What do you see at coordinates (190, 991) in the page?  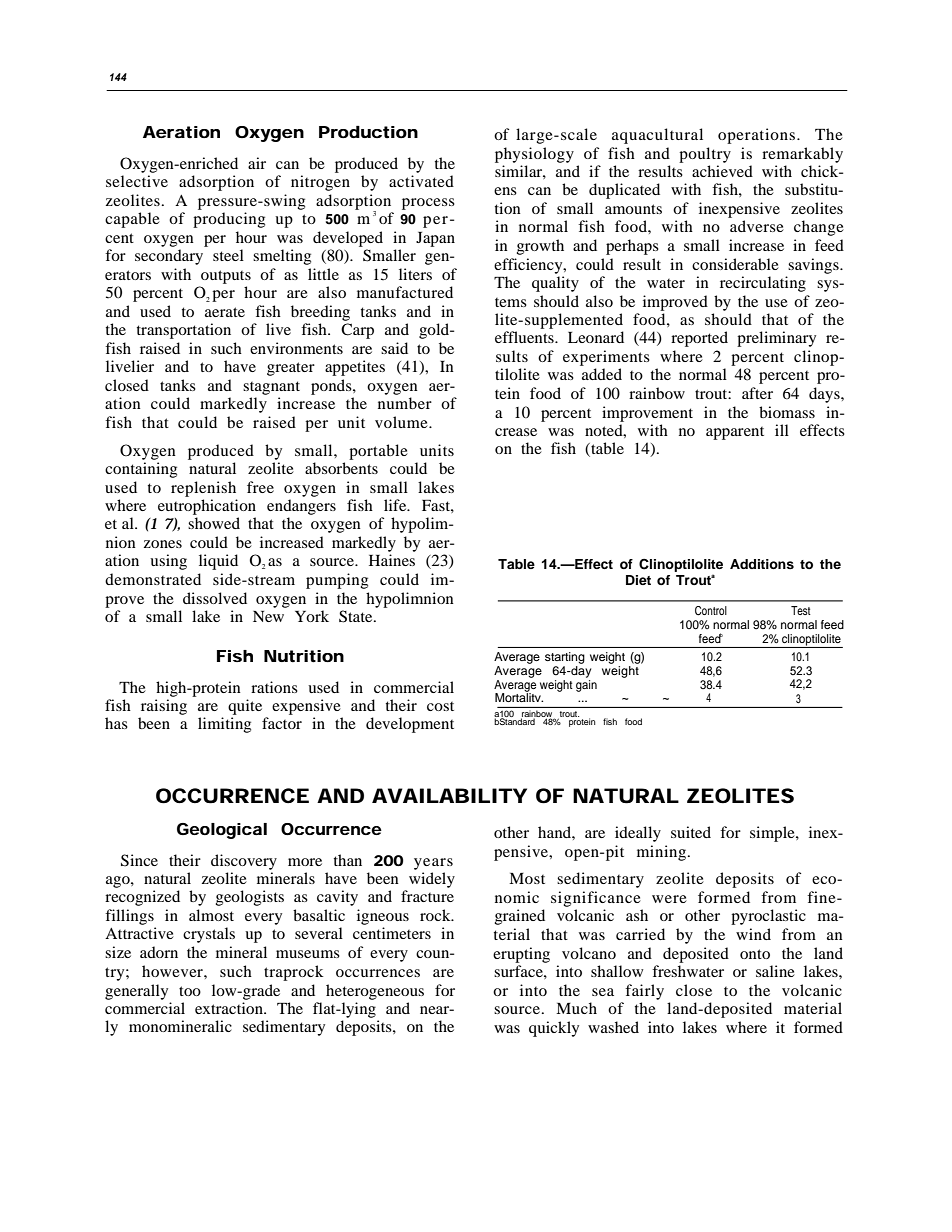 I see `too` at bounding box center [190, 991].
